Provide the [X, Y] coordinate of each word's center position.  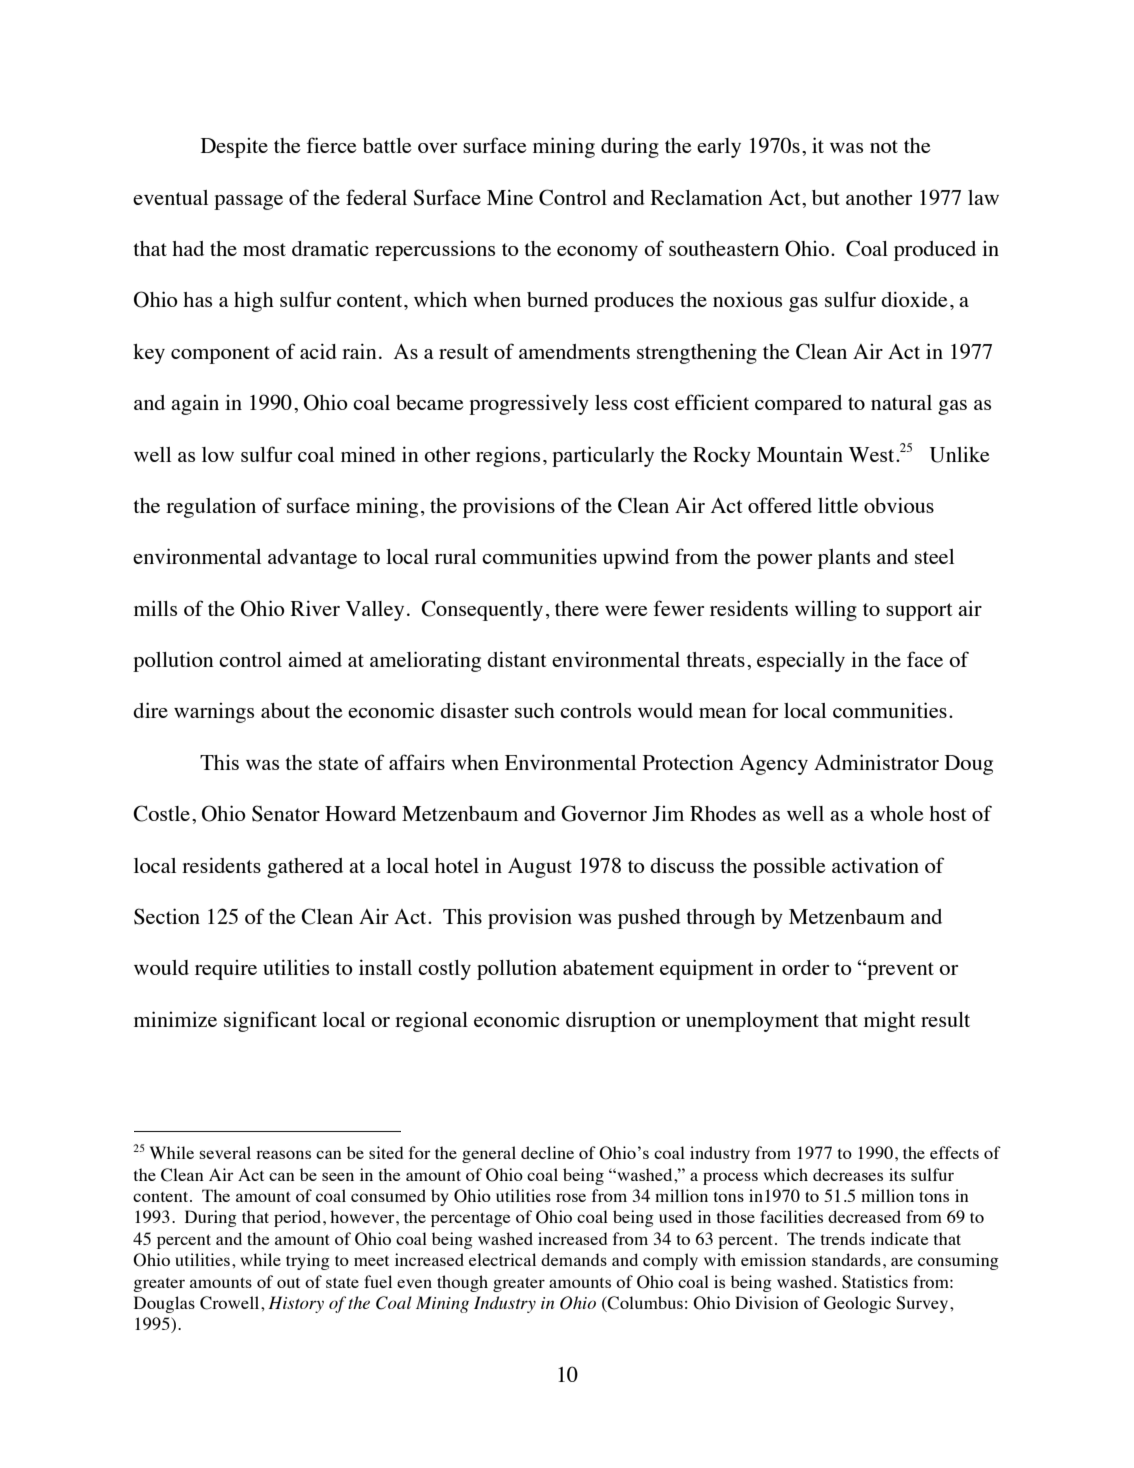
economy [597, 253]
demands [574, 1259]
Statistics [875, 1282]
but [826, 197]
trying [308, 1261]
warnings [214, 713]
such [535, 710]
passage [248, 202]
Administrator [876, 762]
